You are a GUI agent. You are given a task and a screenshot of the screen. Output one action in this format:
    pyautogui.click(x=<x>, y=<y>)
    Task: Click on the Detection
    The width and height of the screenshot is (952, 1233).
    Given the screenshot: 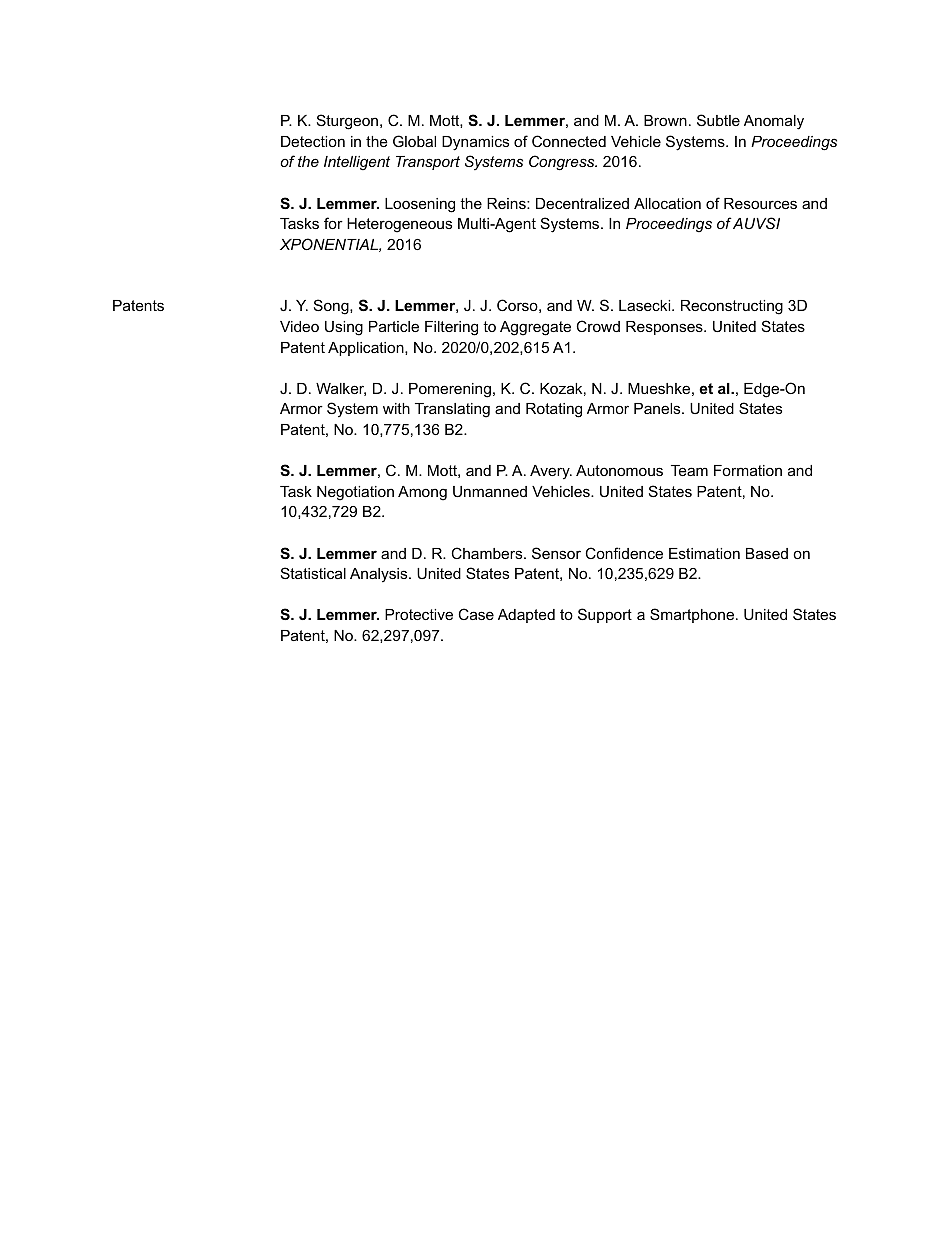 What is the action you would take?
    pyautogui.click(x=313, y=141)
